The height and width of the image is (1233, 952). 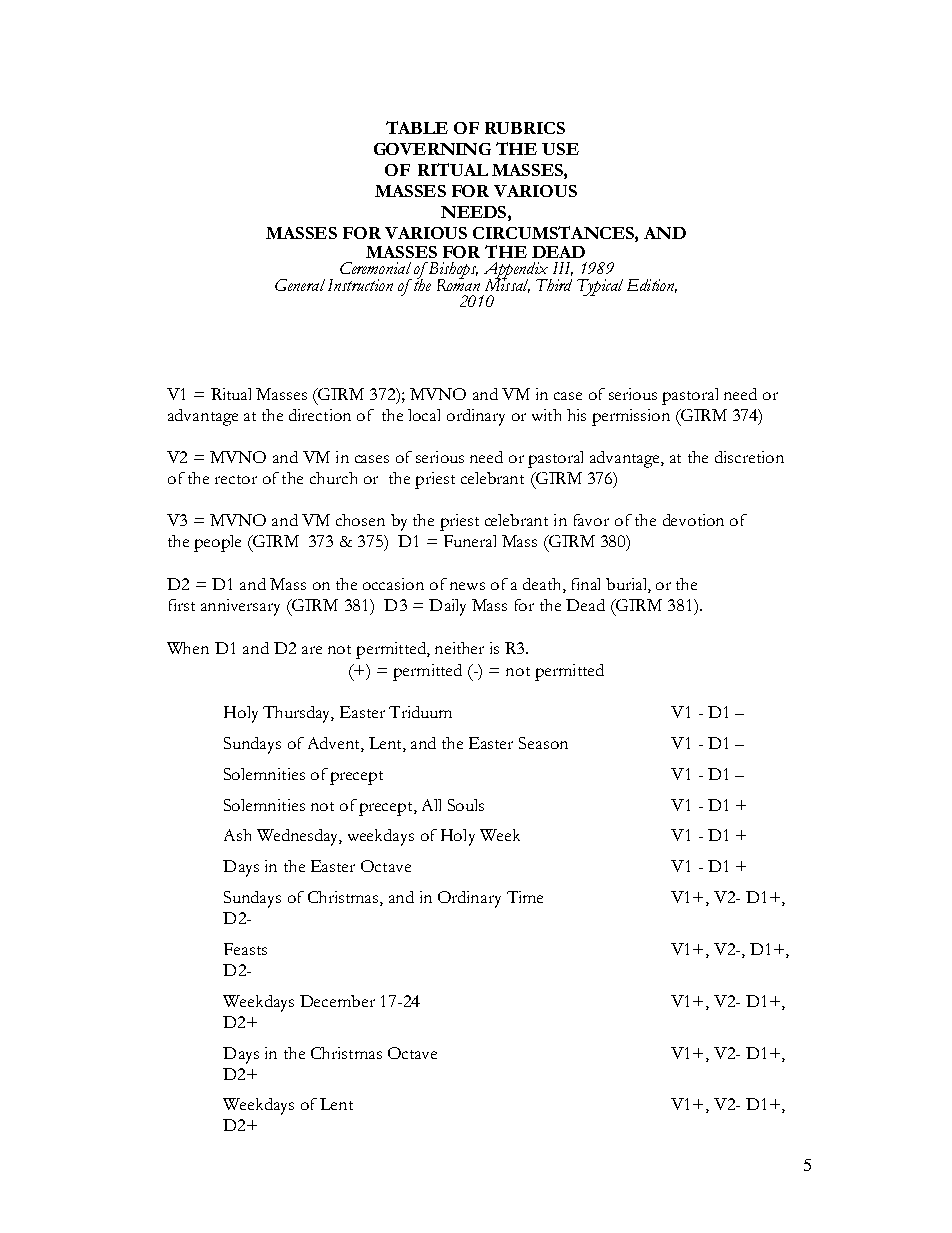 I want to click on Souls, so click(x=466, y=805).
